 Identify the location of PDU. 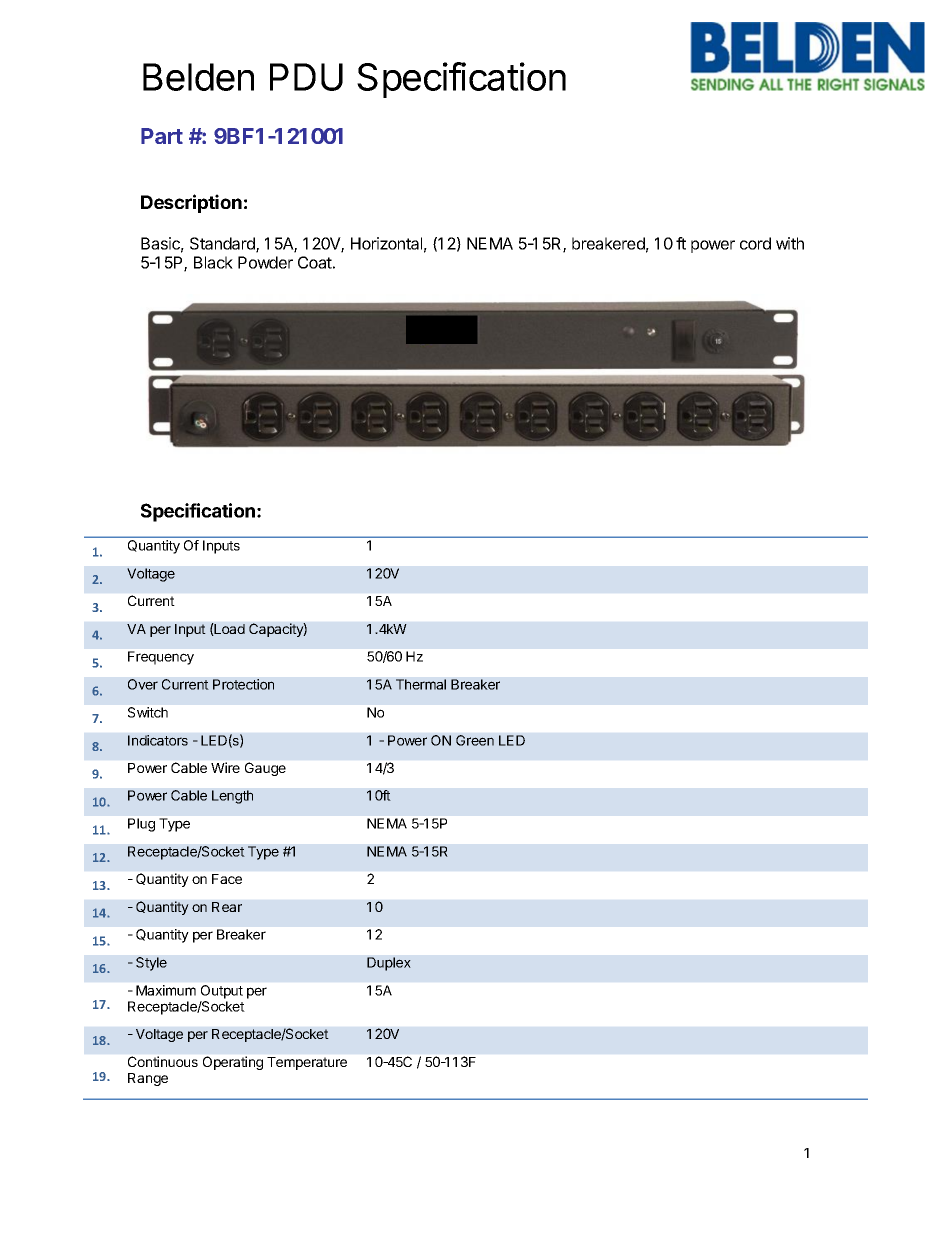
(306, 77).
